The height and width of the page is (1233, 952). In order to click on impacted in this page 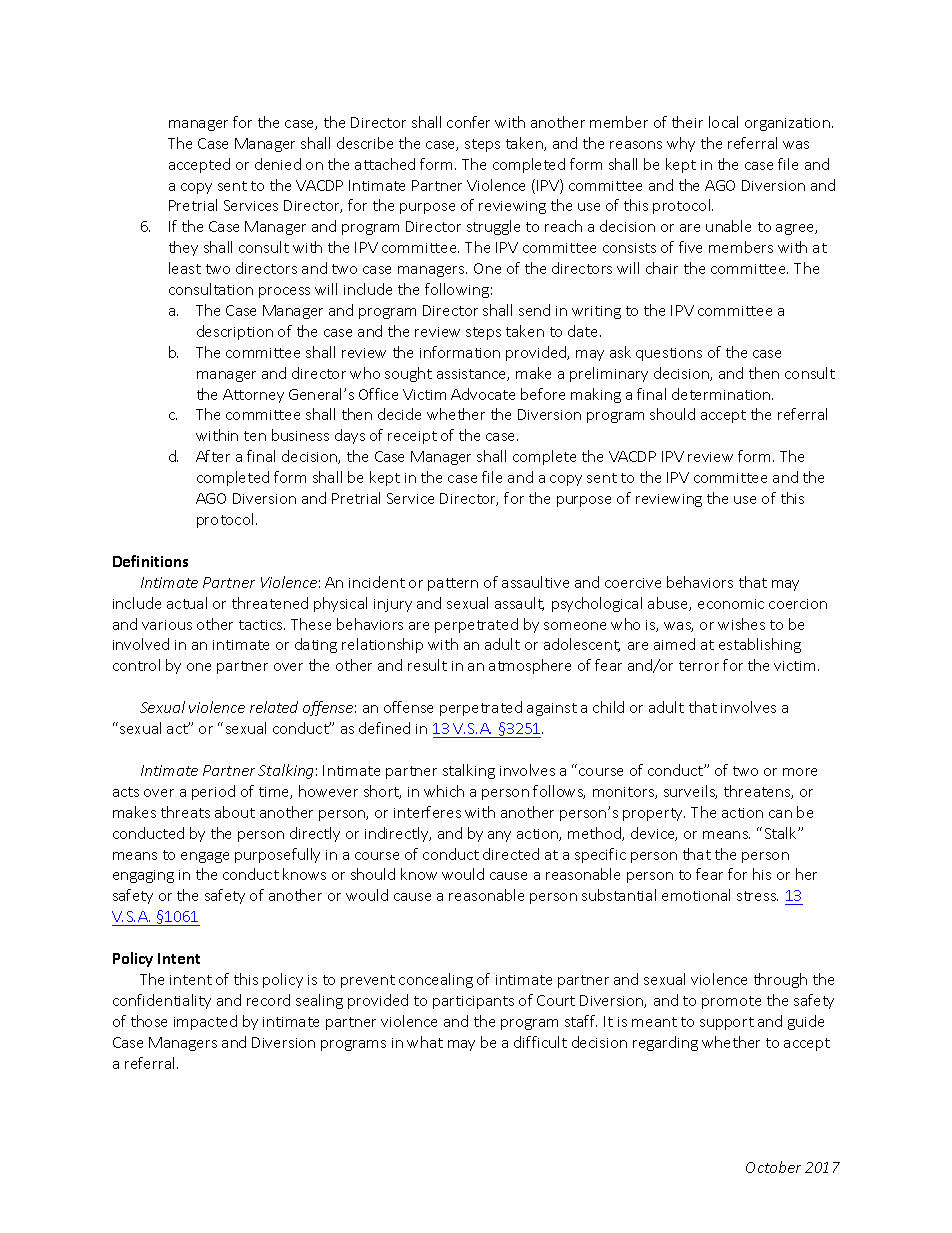, I will do `click(205, 1022)`.
